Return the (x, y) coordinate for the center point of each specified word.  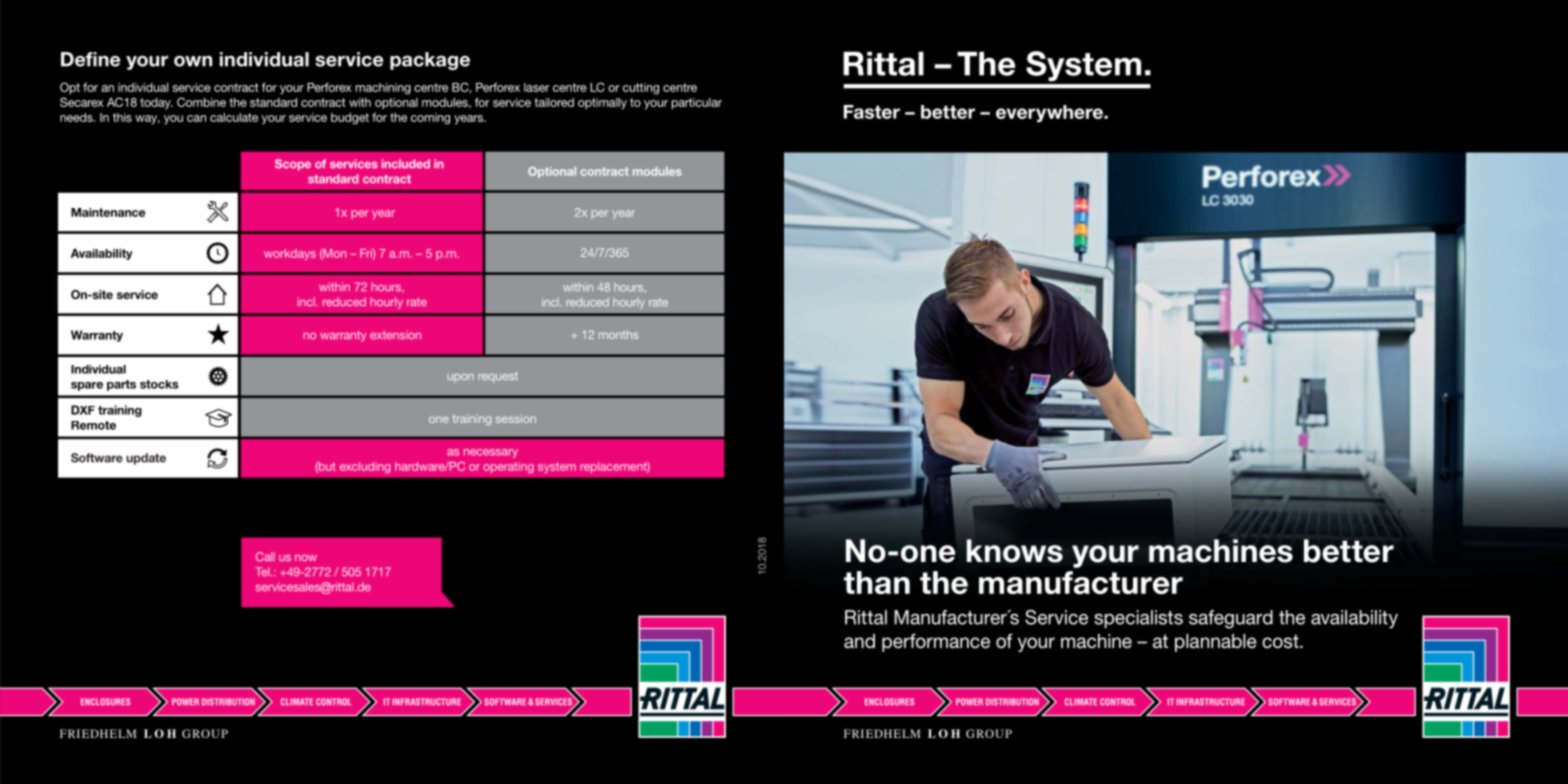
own (193, 61)
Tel (263, 571)
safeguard (1231, 619)
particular (697, 104)
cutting (641, 89)
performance (936, 642)
